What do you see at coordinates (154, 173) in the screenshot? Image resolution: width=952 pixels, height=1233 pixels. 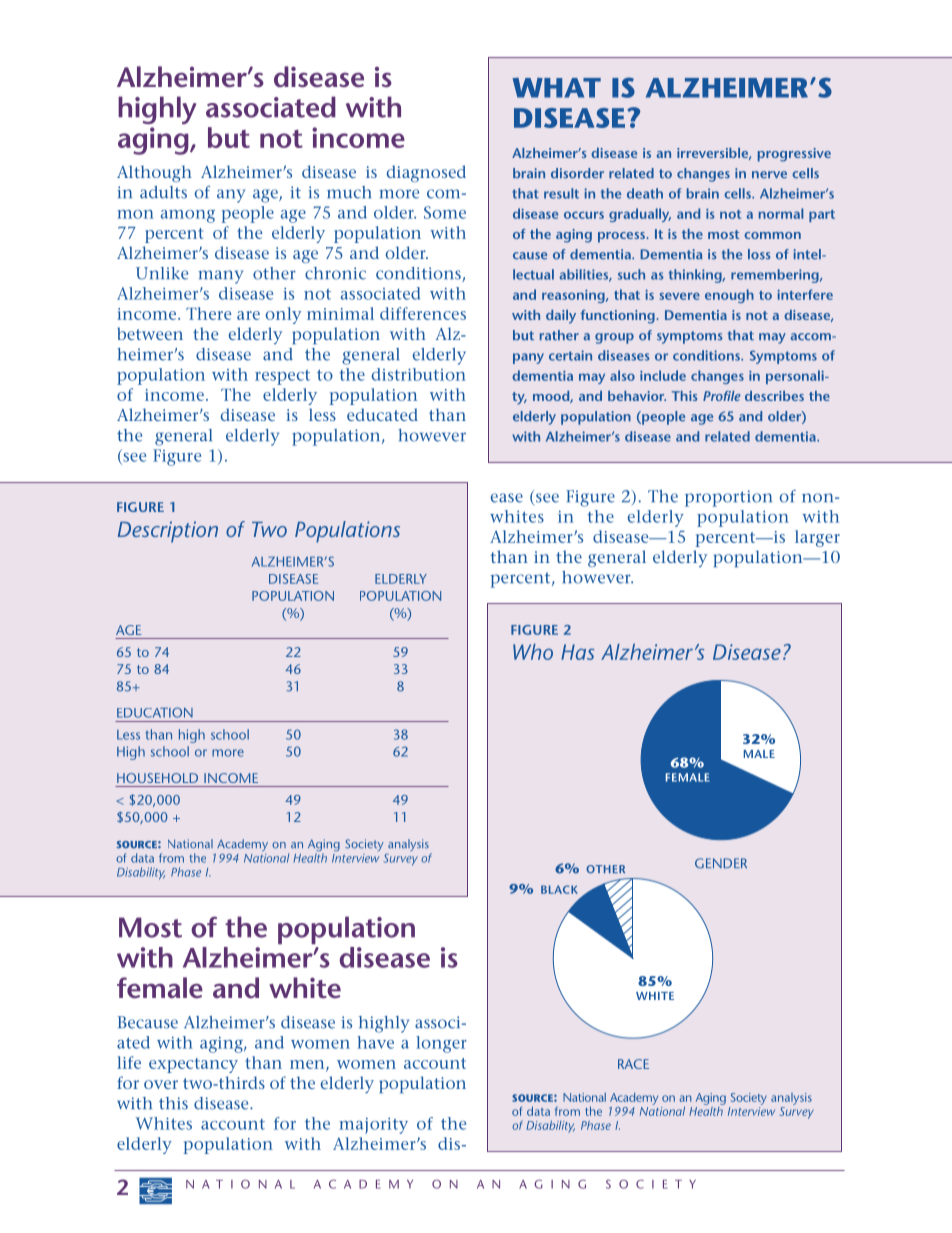 I see `Although` at bounding box center [154, 173].
